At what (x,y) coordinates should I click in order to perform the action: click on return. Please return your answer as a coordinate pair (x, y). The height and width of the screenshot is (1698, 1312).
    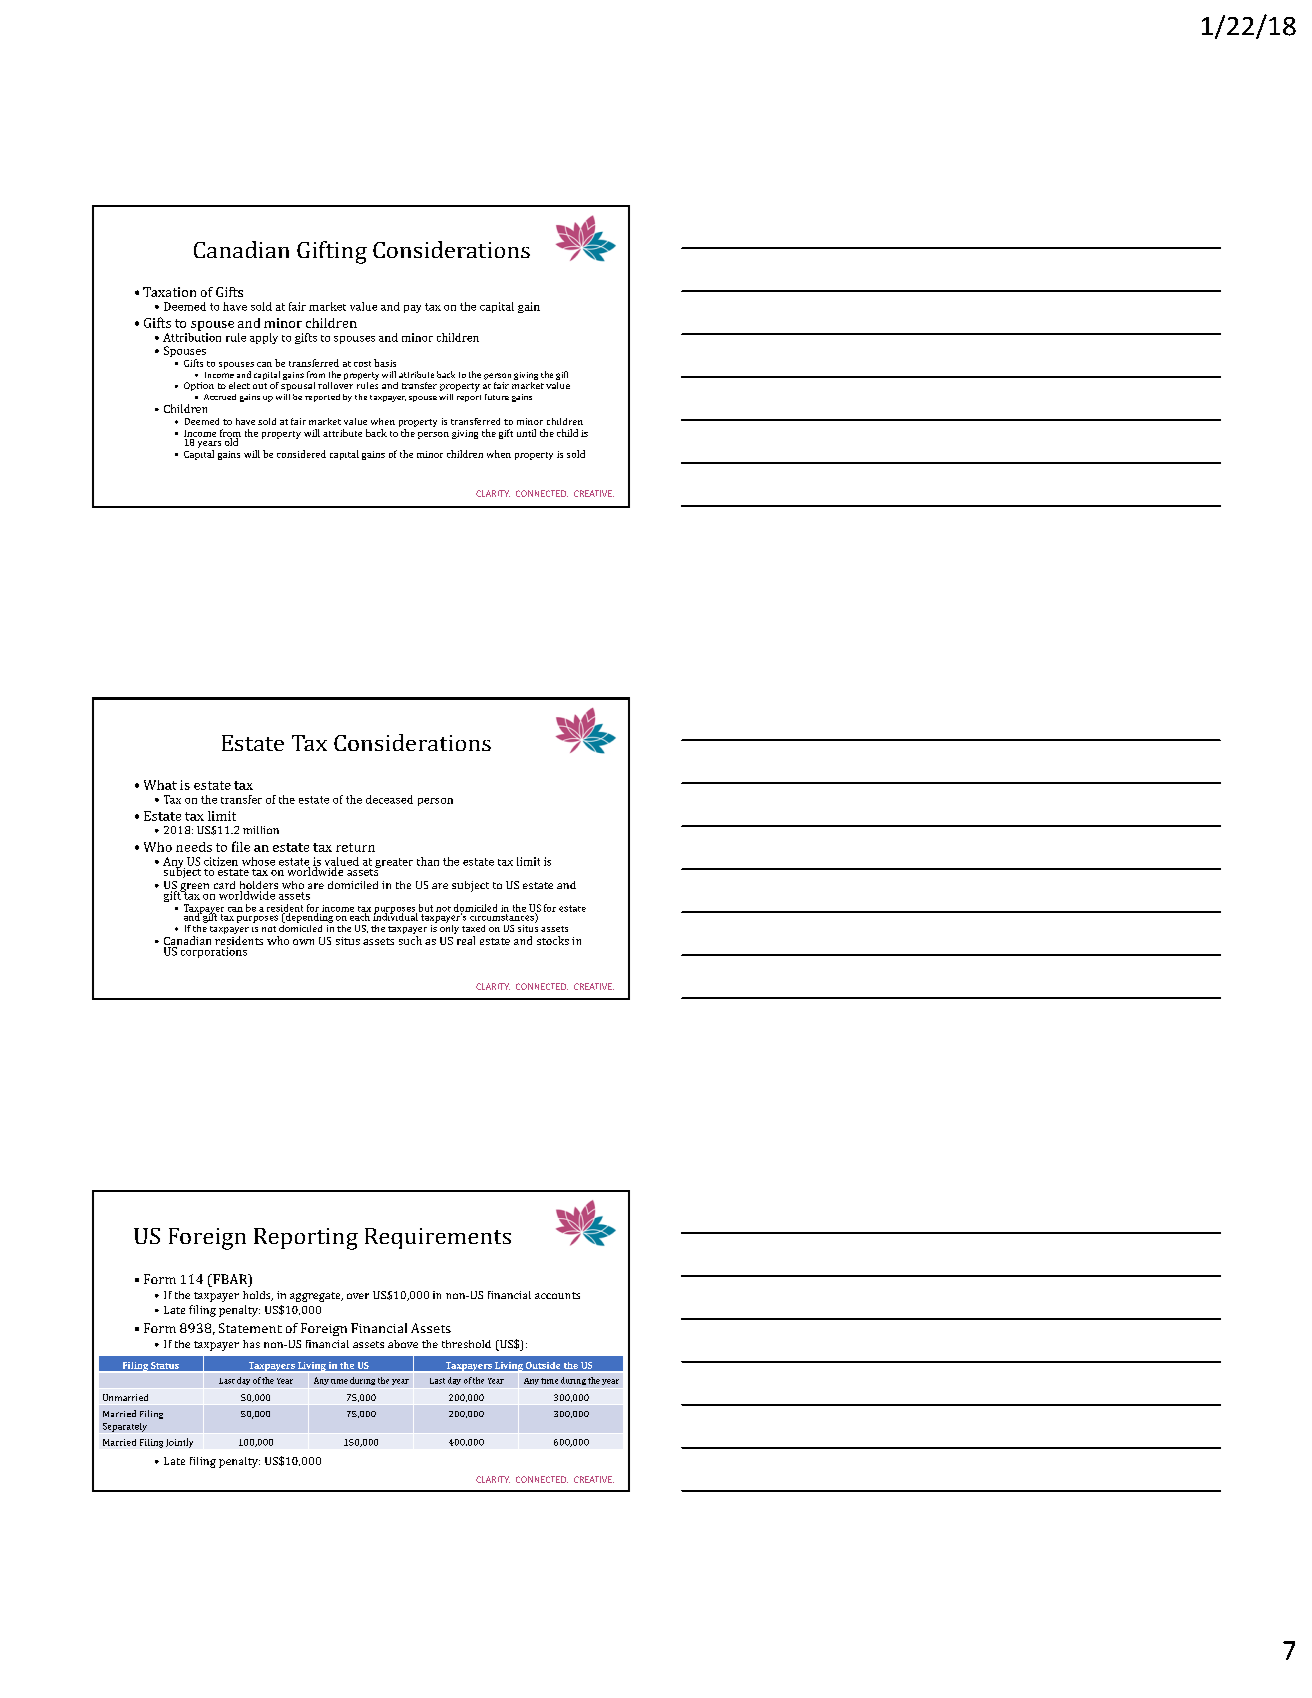
    Looking at the image, I should click on (355, 847).
